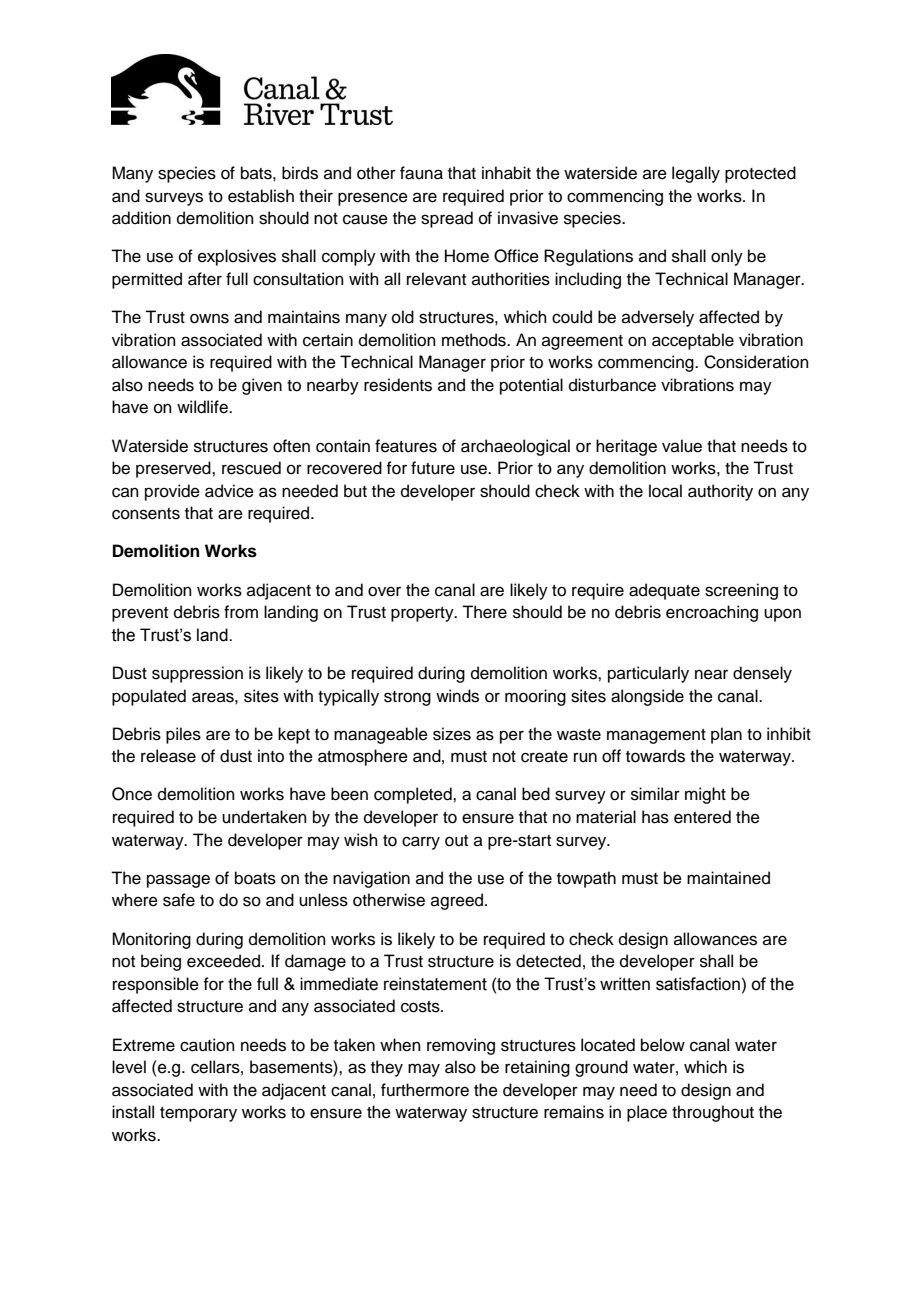 This document has width=924, height=1308. What do you see at coordinates (756, 362) in the document?
I see `Consideration` at bounding box center [756, 362].
